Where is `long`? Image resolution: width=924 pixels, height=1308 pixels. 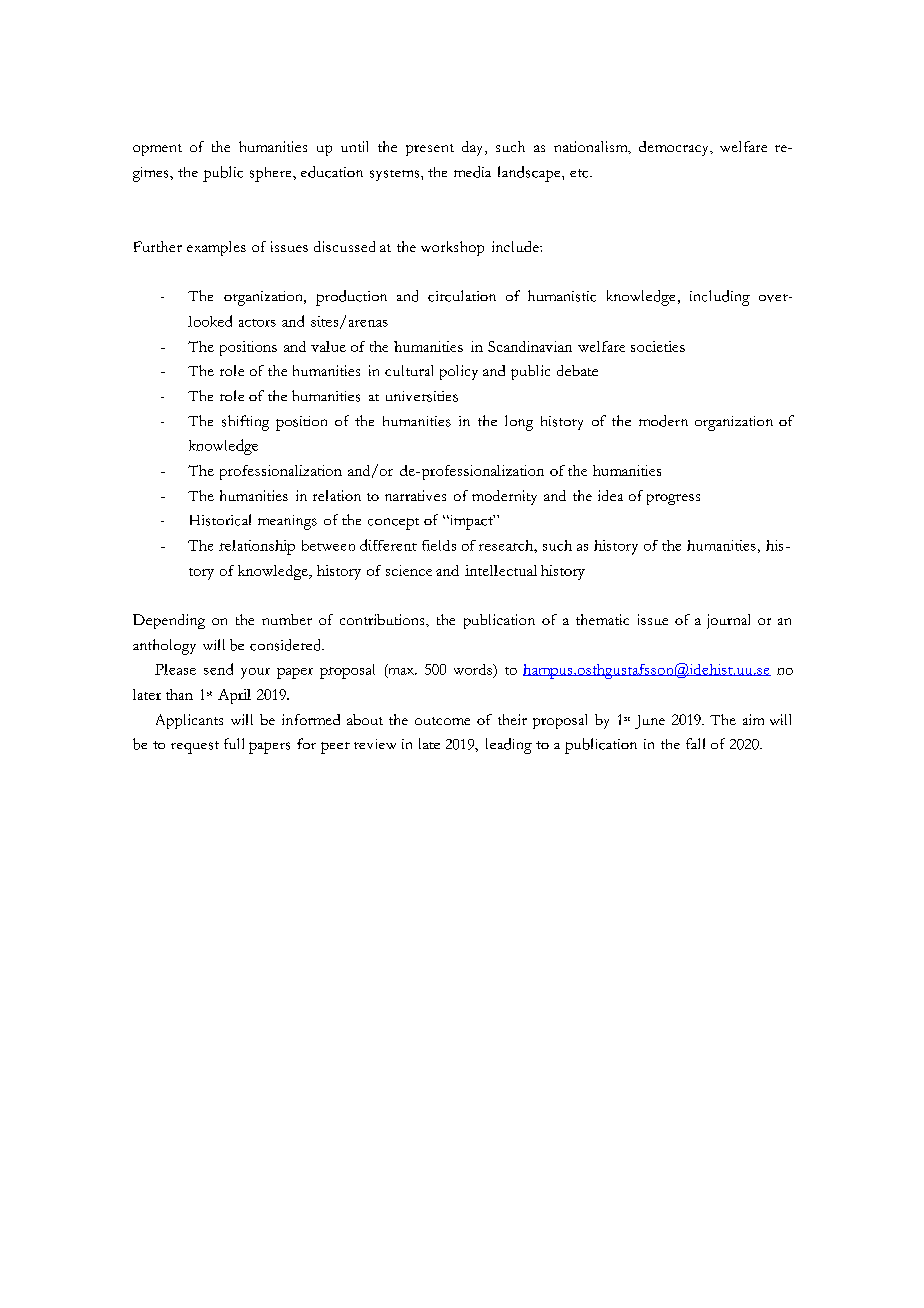
long is located at coordinates (519, 423).
